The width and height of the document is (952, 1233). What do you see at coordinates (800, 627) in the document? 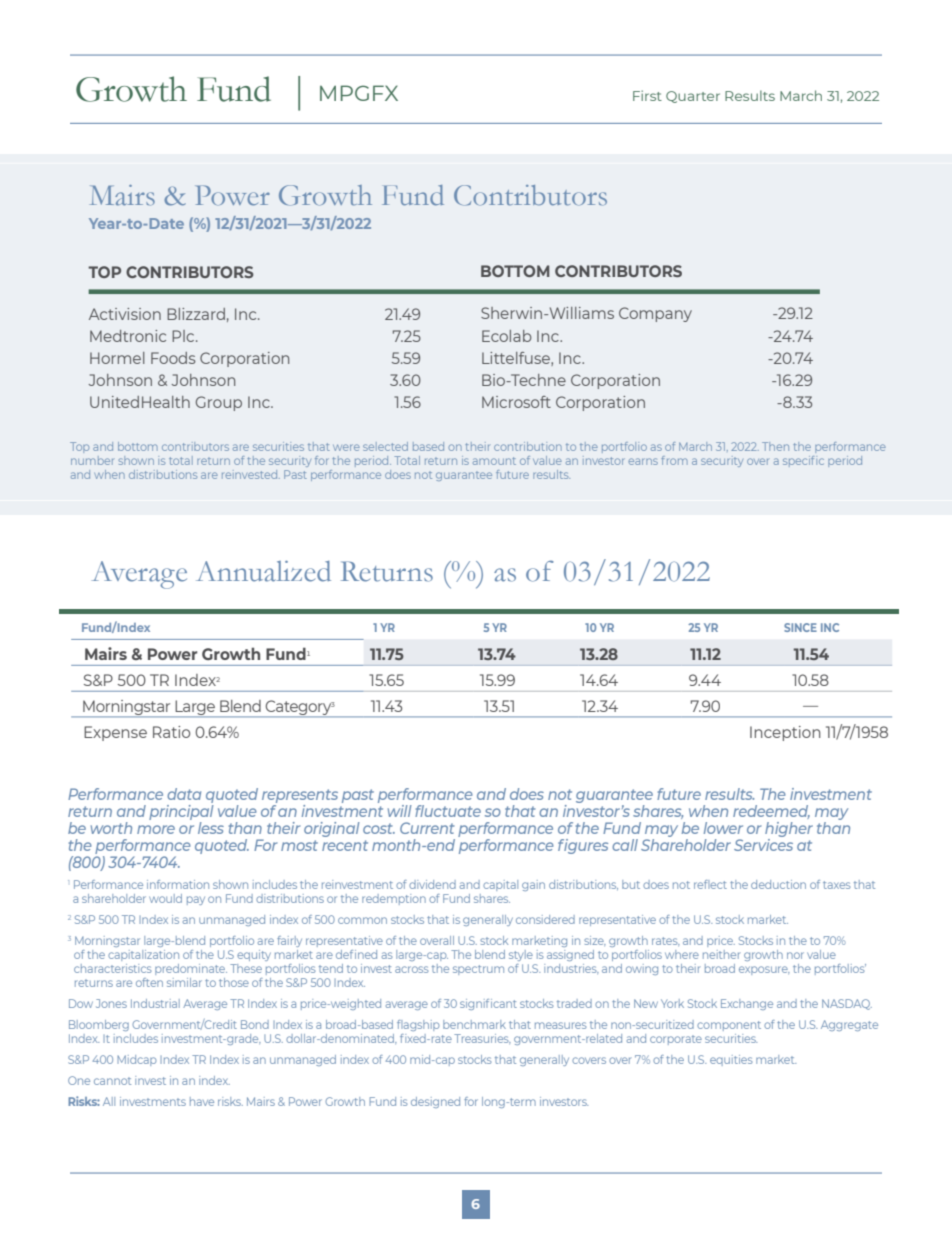
I see `SINCE` at bounding box center [800, 627].
